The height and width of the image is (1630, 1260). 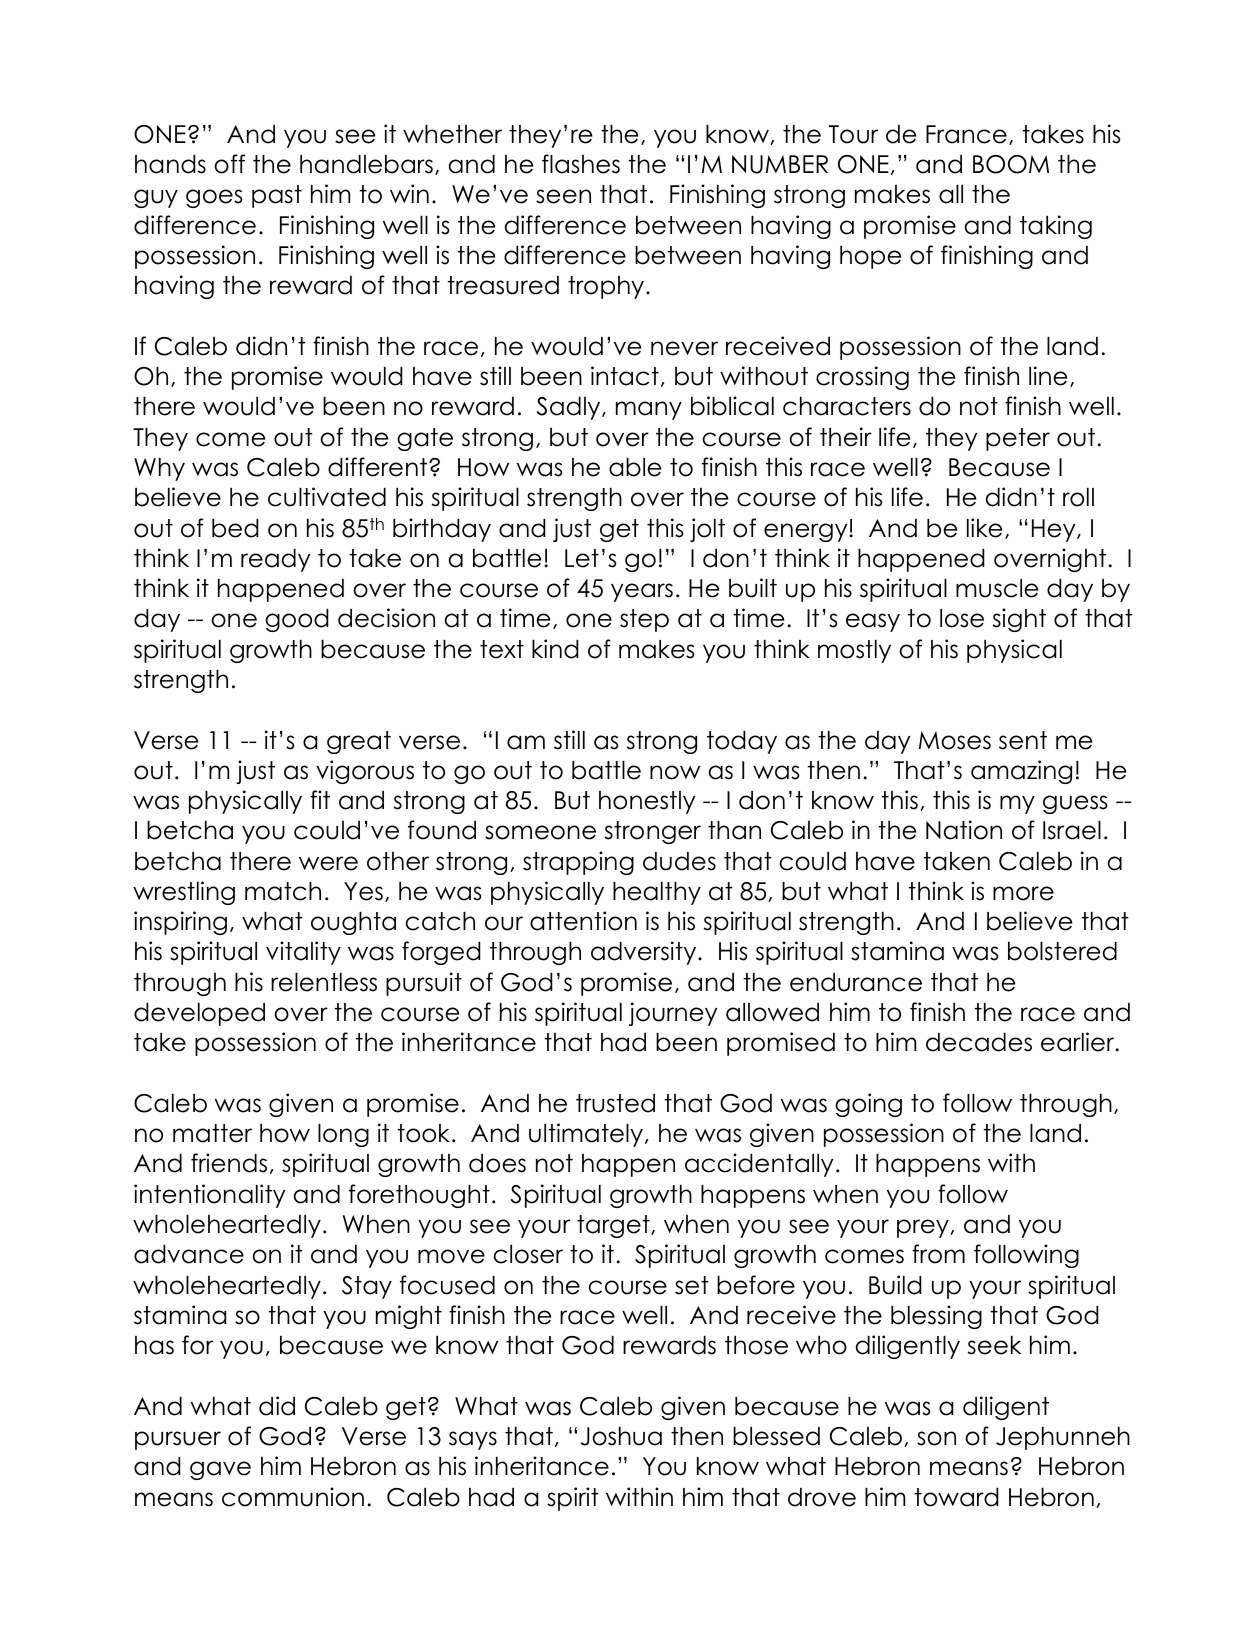 What do you see at coordinates (1011, 164) in the image?
I see `BOOM` at bounding box center [1011, 164].
